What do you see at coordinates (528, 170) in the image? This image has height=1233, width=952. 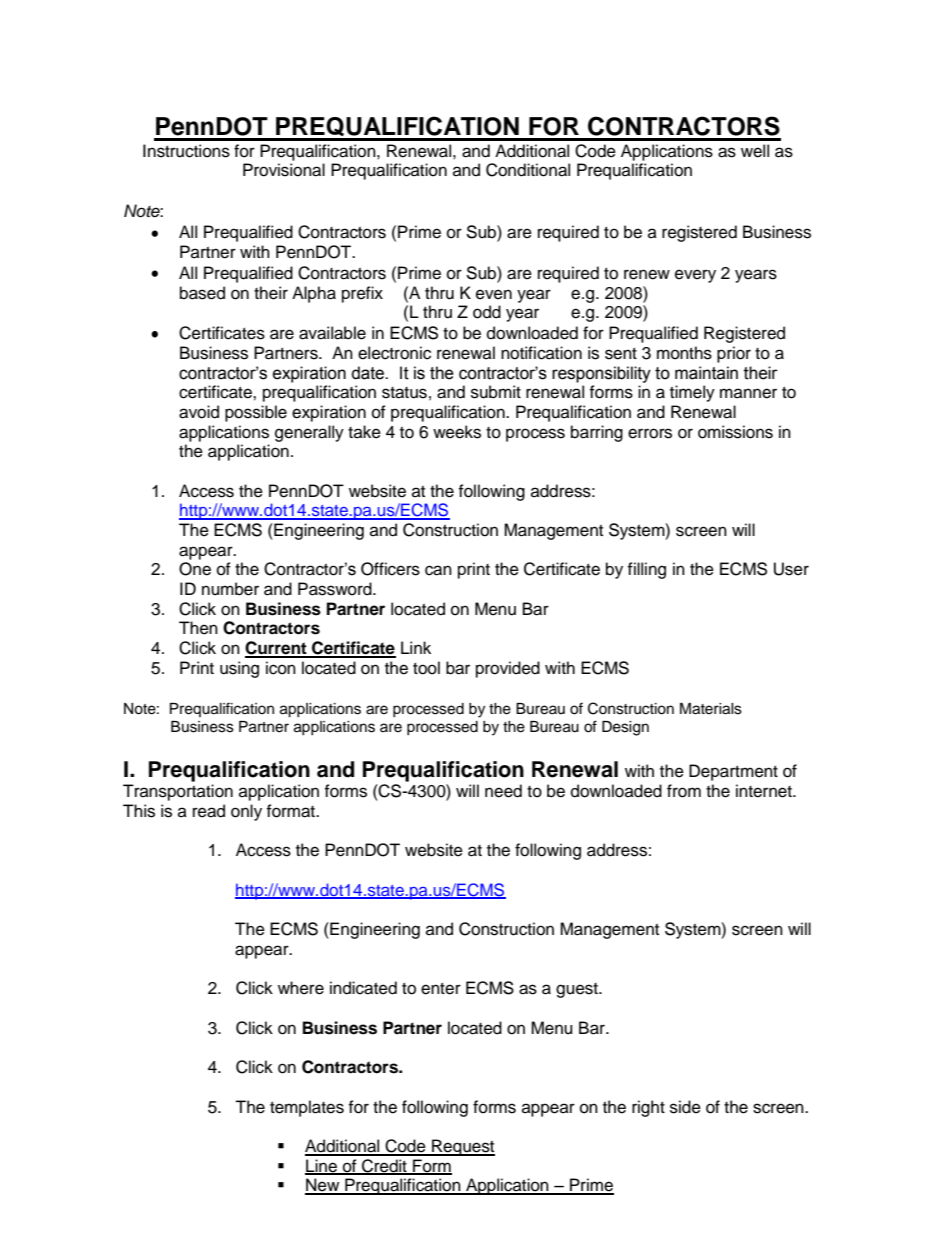 I see `Conditional` at bounding box center [528, 170].
